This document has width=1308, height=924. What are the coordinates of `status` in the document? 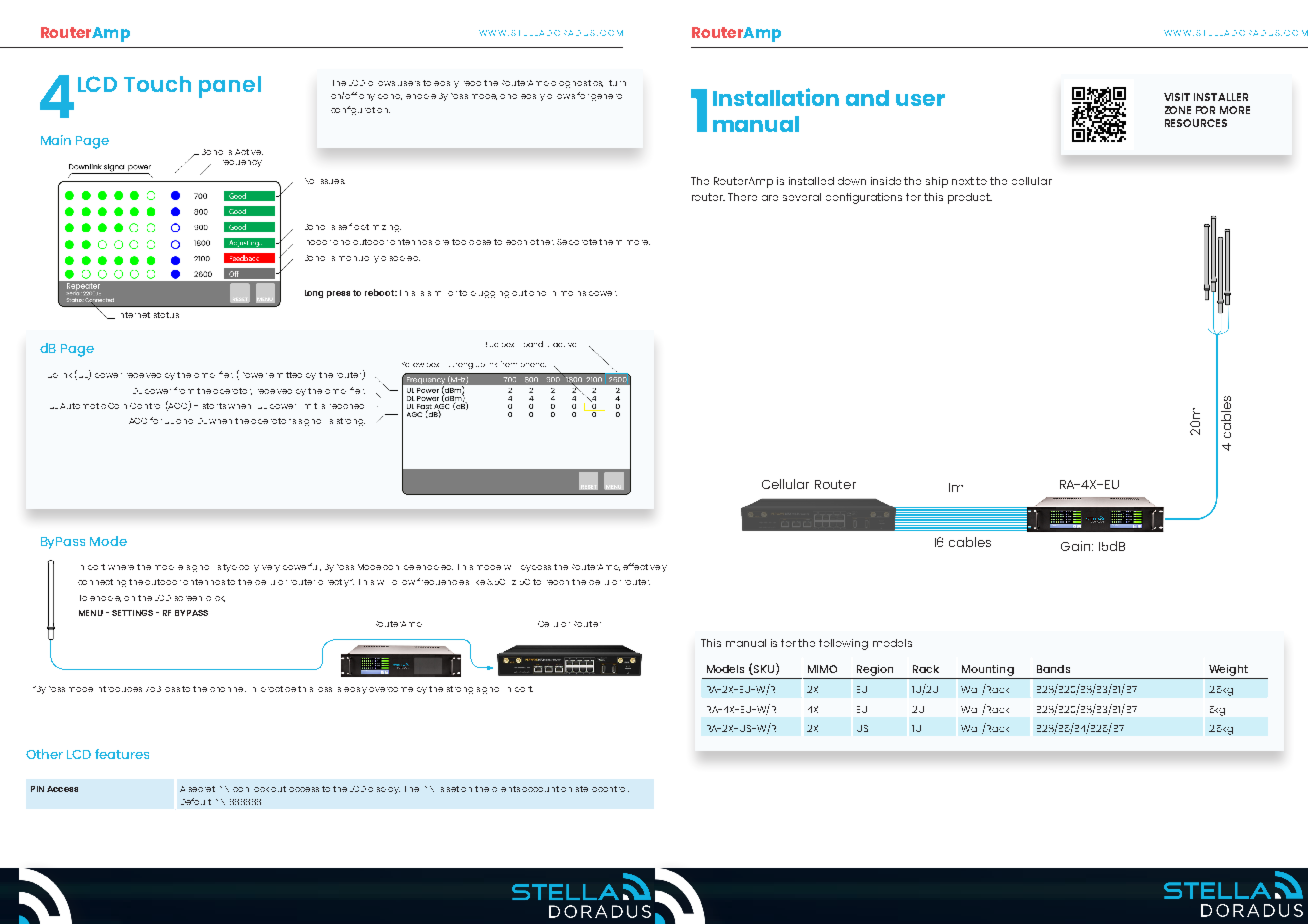 It's located at (166, 315).
